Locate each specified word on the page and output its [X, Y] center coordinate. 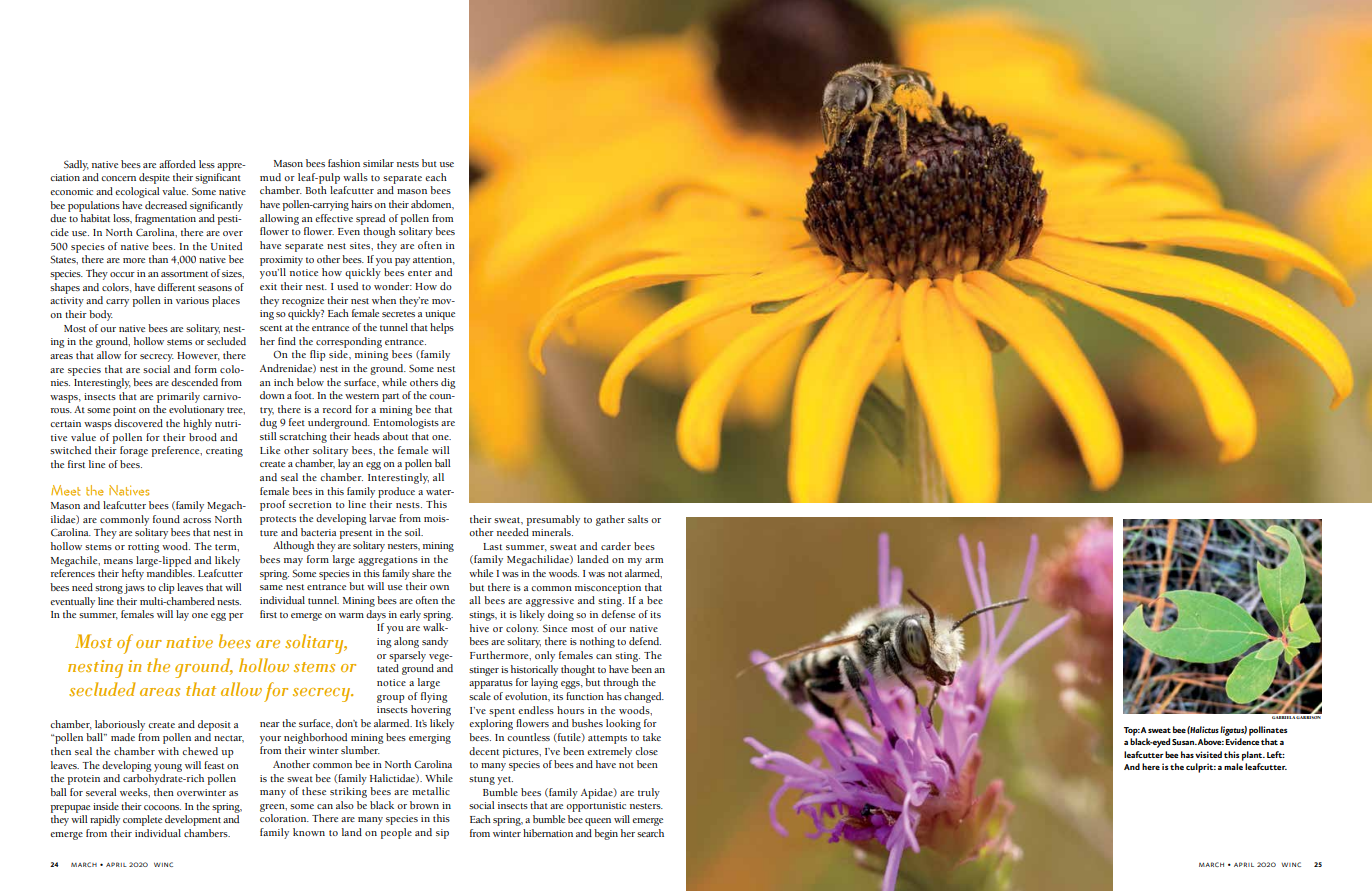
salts [638, 519]
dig [448, 383]
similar [378, 163]
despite [154, 178]
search [650, 833]
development [193, 820]
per [236, 617]
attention [434, 260]
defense [618, 614]
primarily [178, 397]
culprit [1201, 768]
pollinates [1268, 731]
